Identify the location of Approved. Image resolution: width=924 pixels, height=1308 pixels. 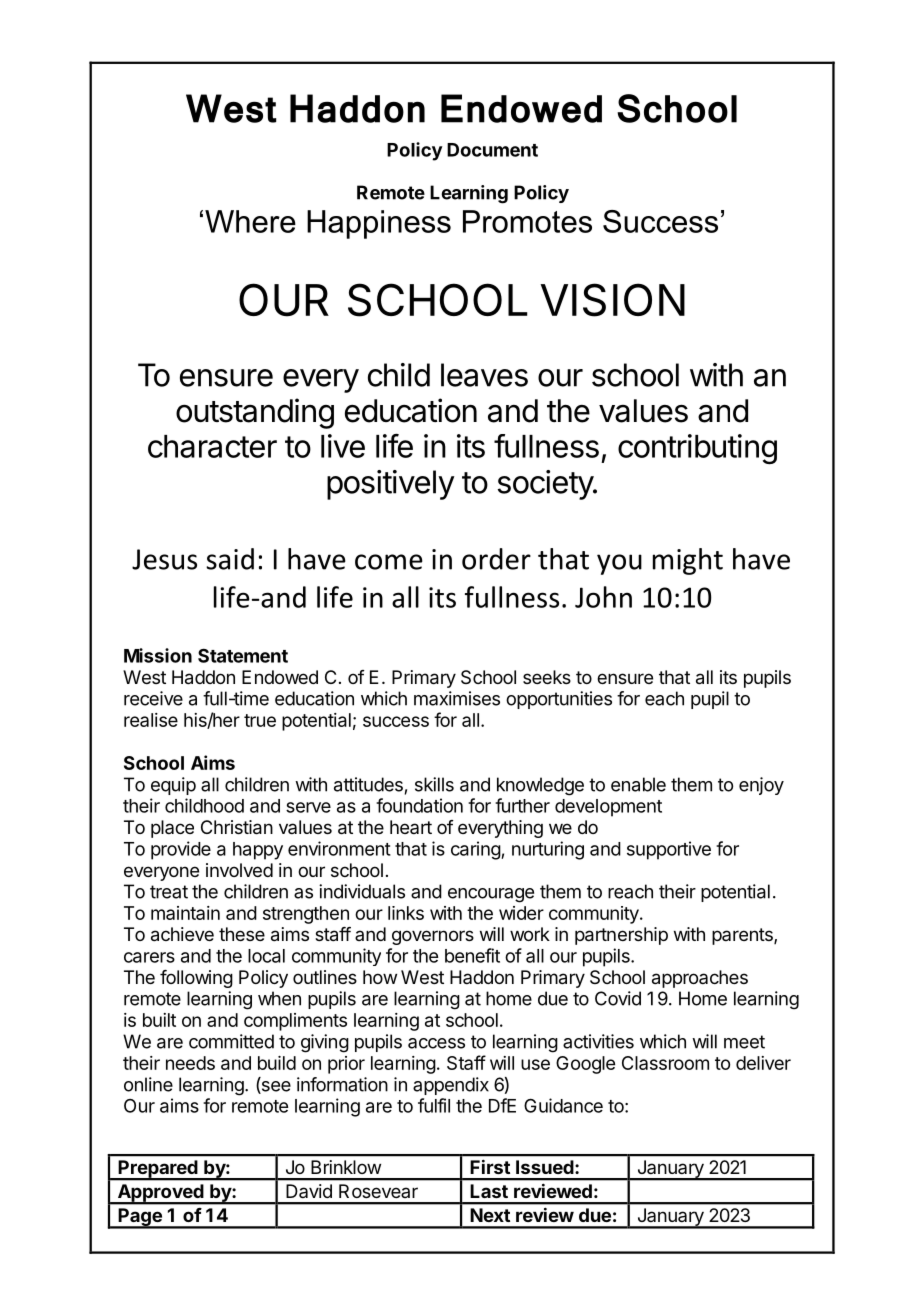
(160, 1194).
